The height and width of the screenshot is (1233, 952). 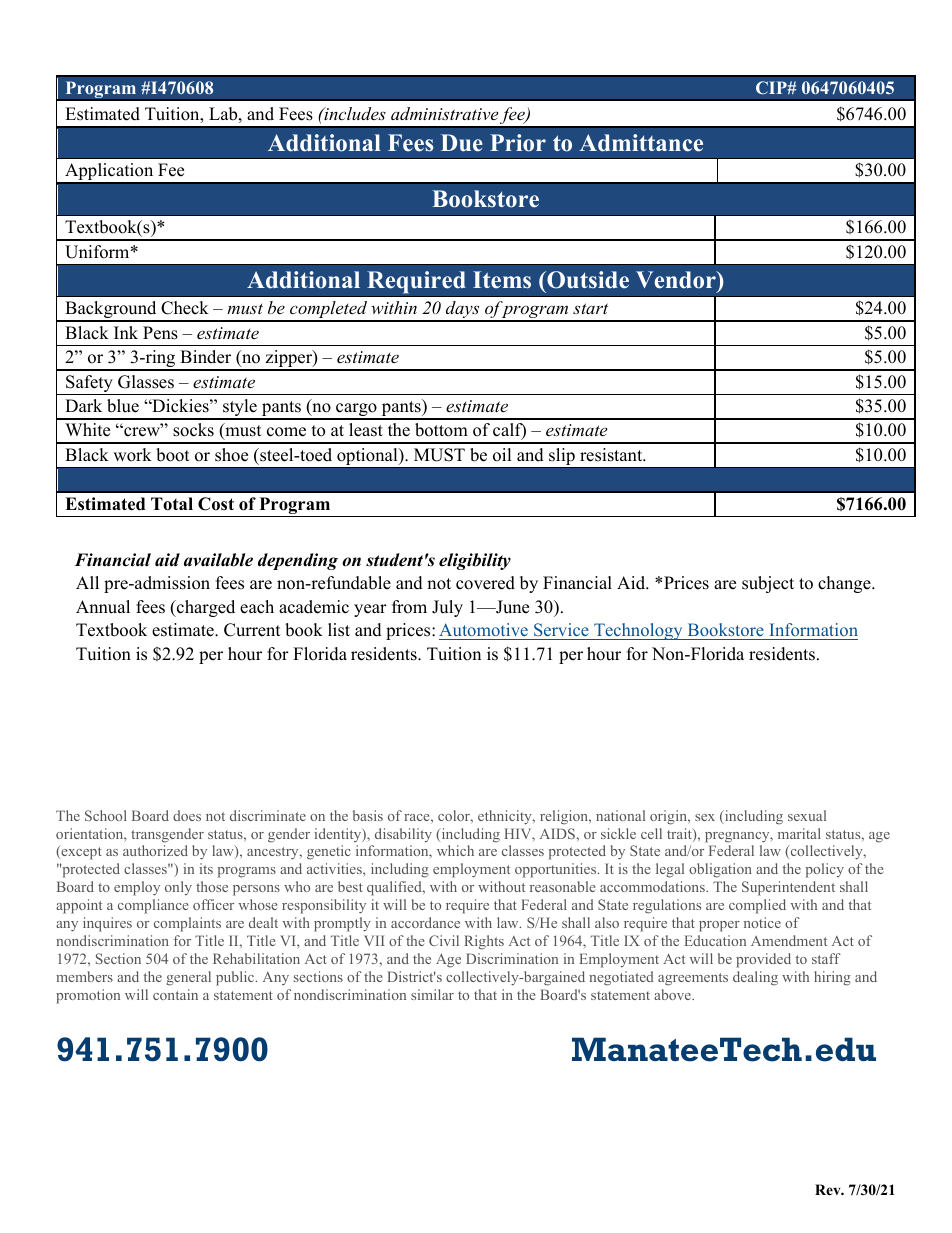 What do you see at coordinates (641, 143) in the screenshot?
I see `Admittance` at bounding box center [641, 143].
